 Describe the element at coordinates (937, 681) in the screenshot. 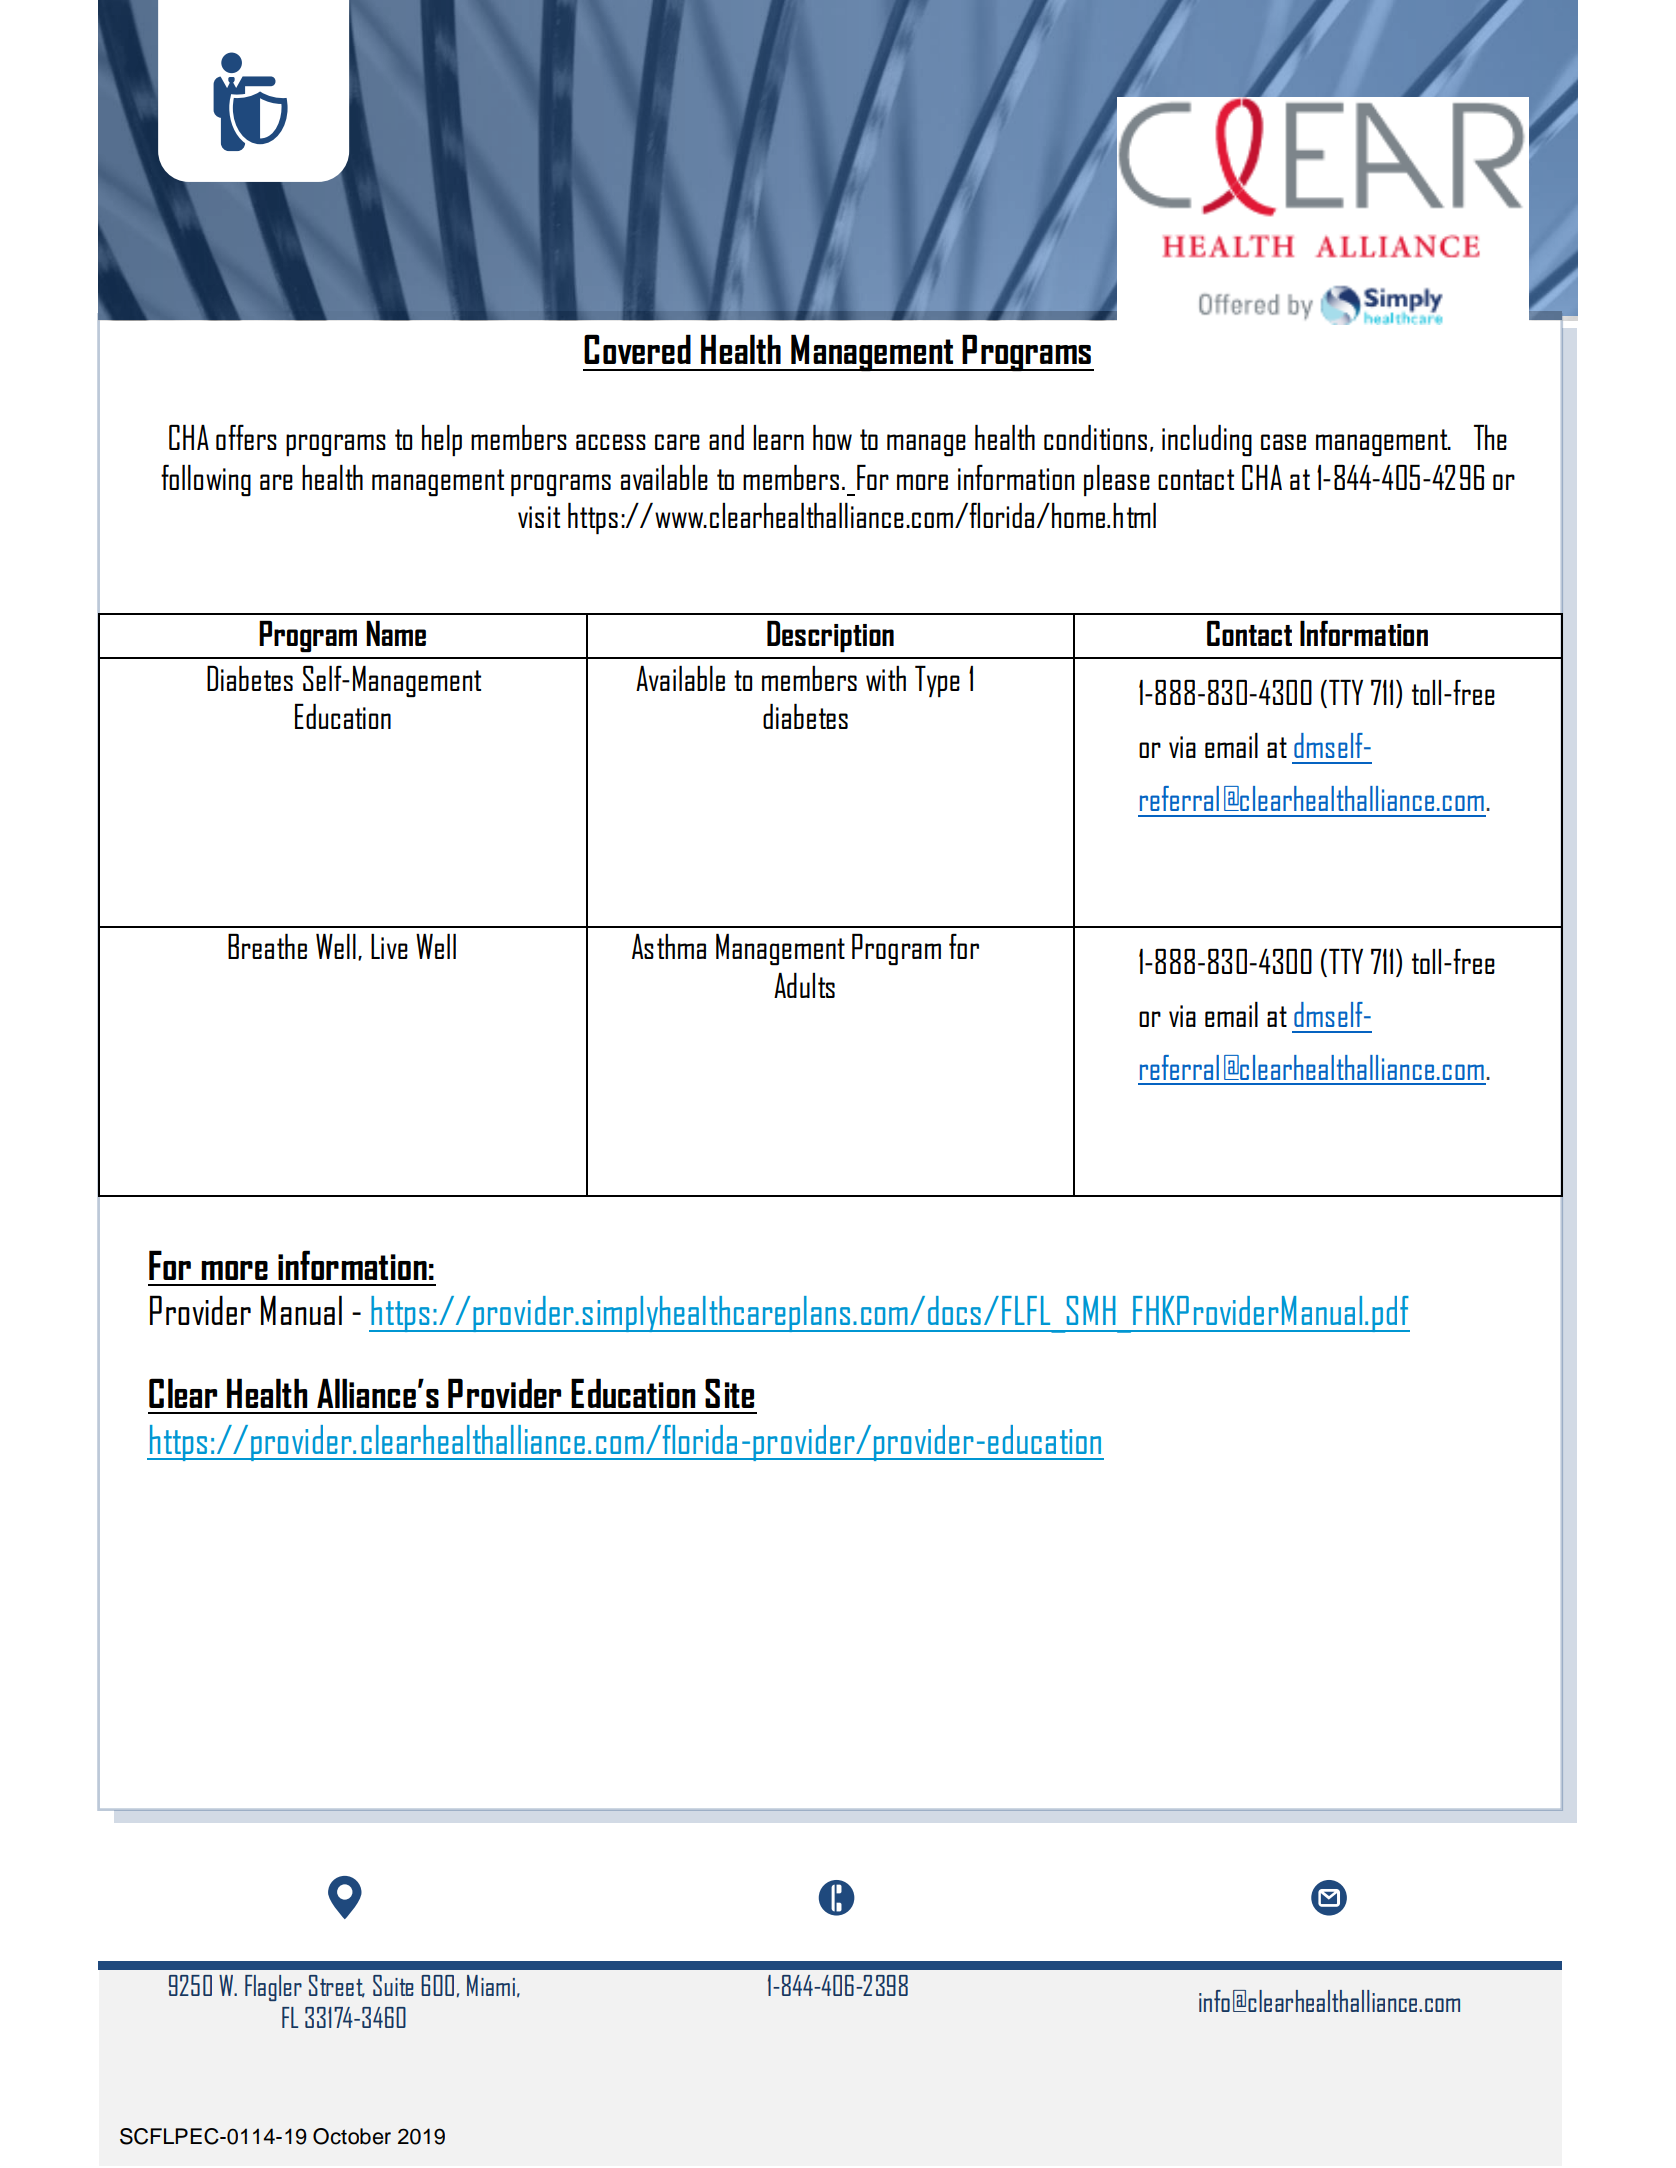

I see `Type` at that location.
